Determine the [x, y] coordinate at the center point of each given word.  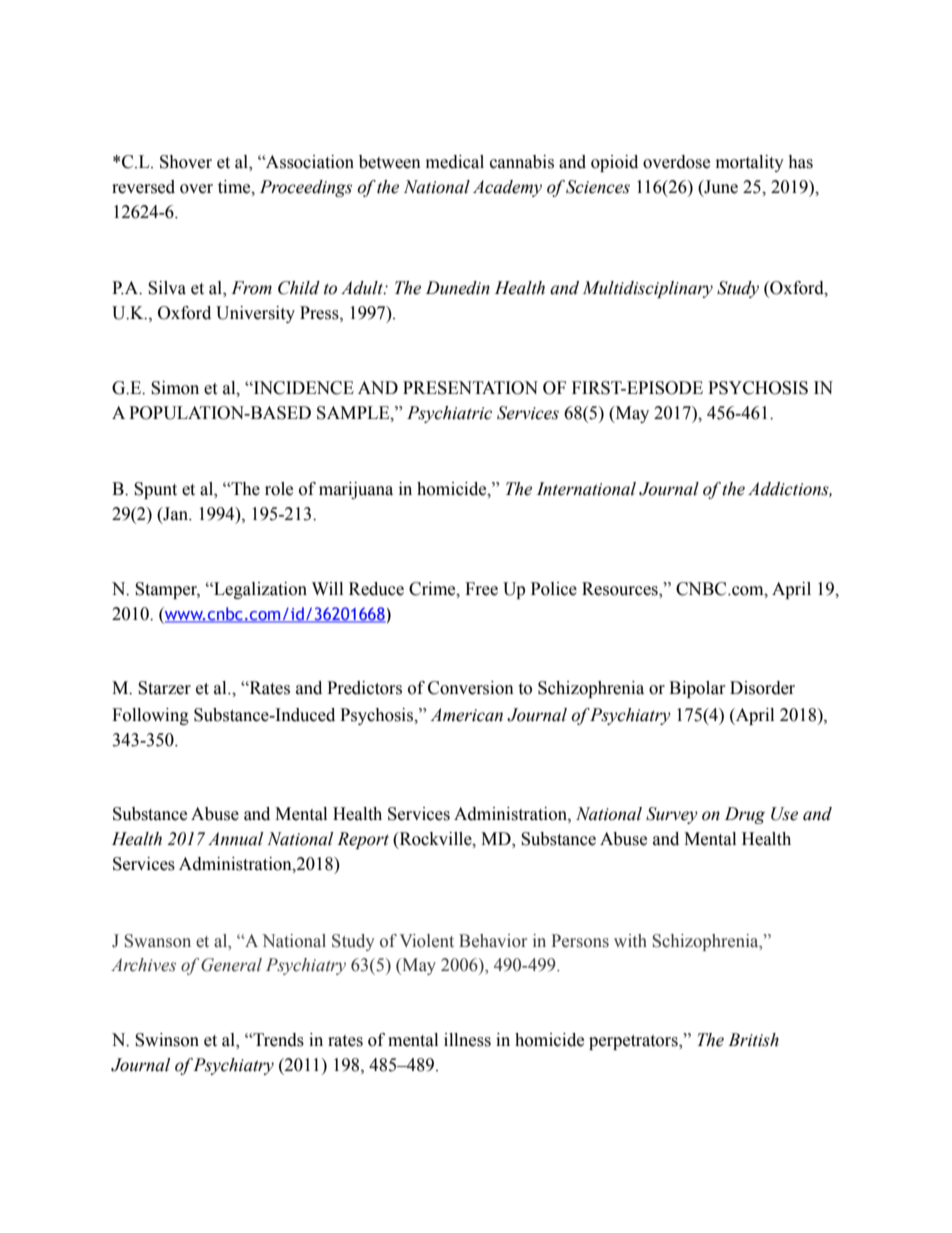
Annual [235, 839]
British [753, 1040]
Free [481, 589]
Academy [507, 188]
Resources [621, 589]
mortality [750, 163]
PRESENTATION [470, 388]
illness [467, 1040]
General [231, 965]
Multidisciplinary [647, 289]
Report [363, 840]
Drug [745, 815]
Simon [175, 388]
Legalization [259, 590]
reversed [143, 187]
